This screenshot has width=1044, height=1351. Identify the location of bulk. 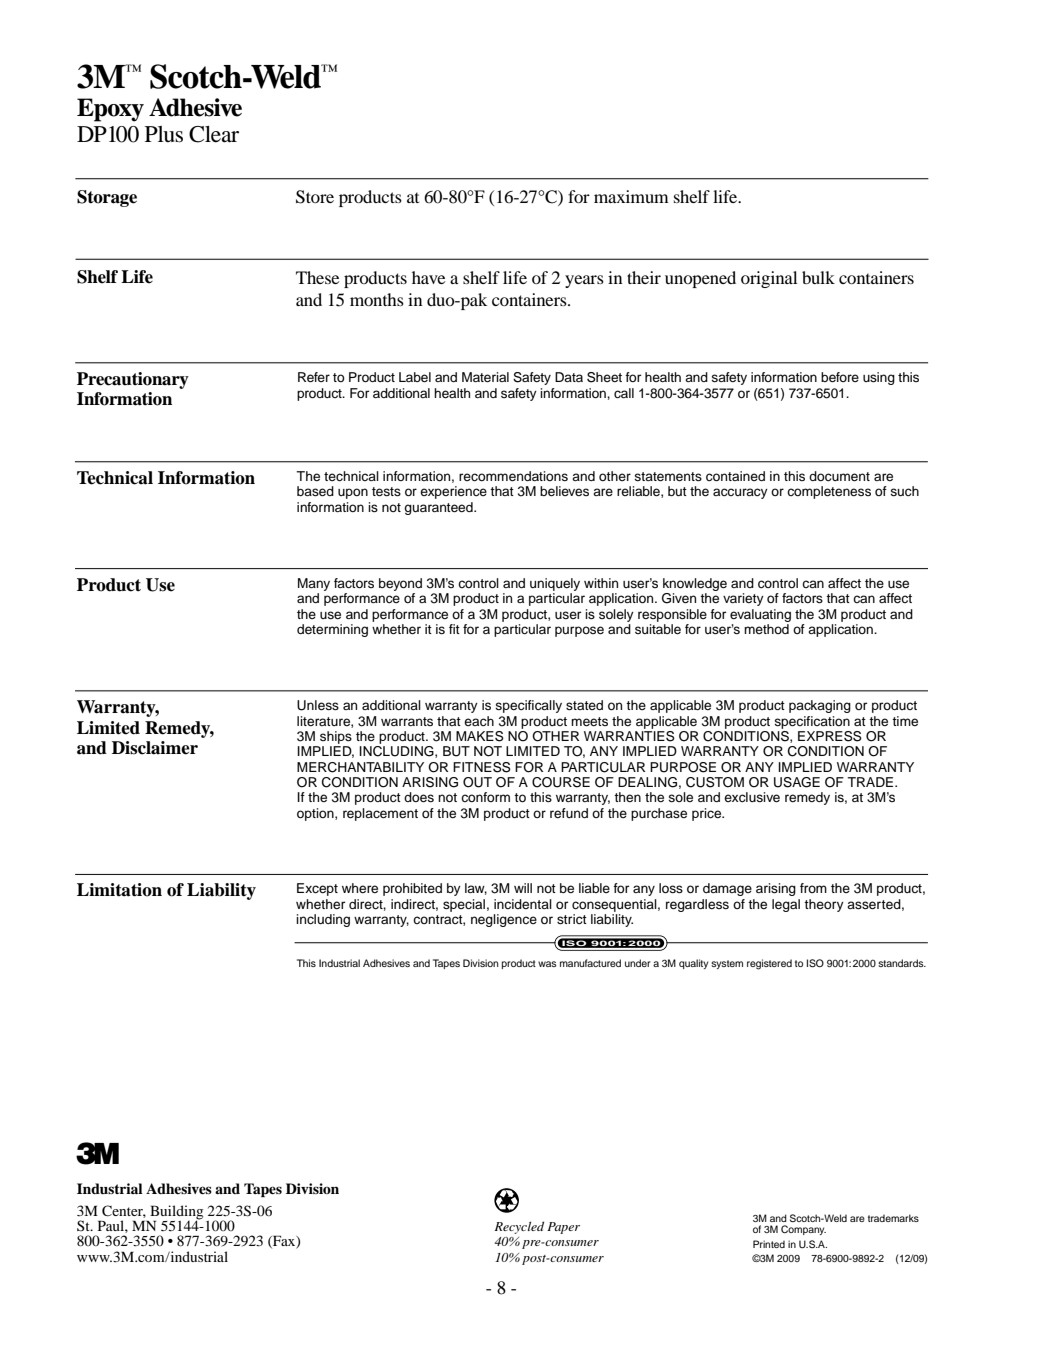
(818, 277).
